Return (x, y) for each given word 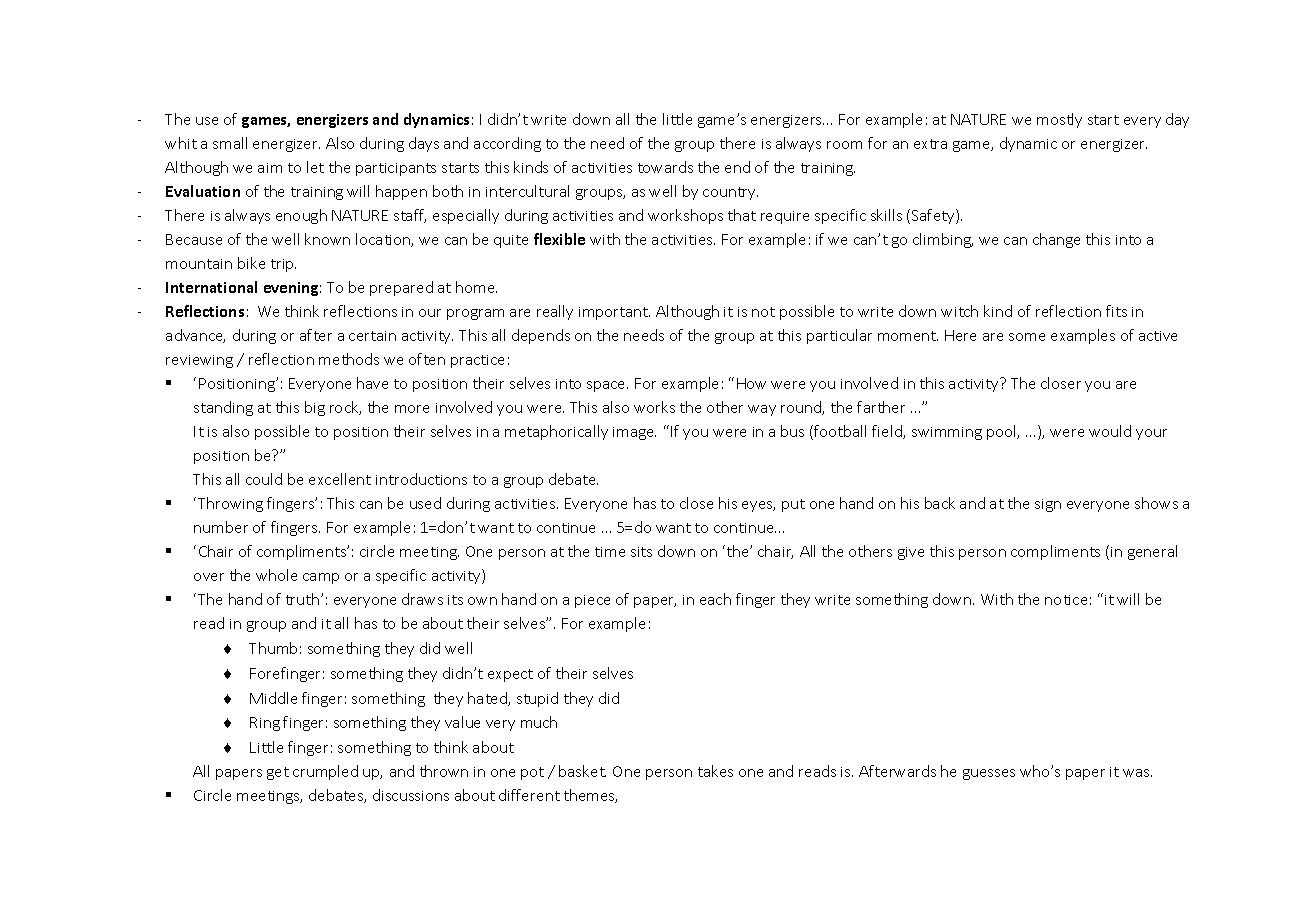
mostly (1059, 120)
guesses (989, 774)
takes (715, 771)
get (278, 773)
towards (665, 167)
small (230, 143)
